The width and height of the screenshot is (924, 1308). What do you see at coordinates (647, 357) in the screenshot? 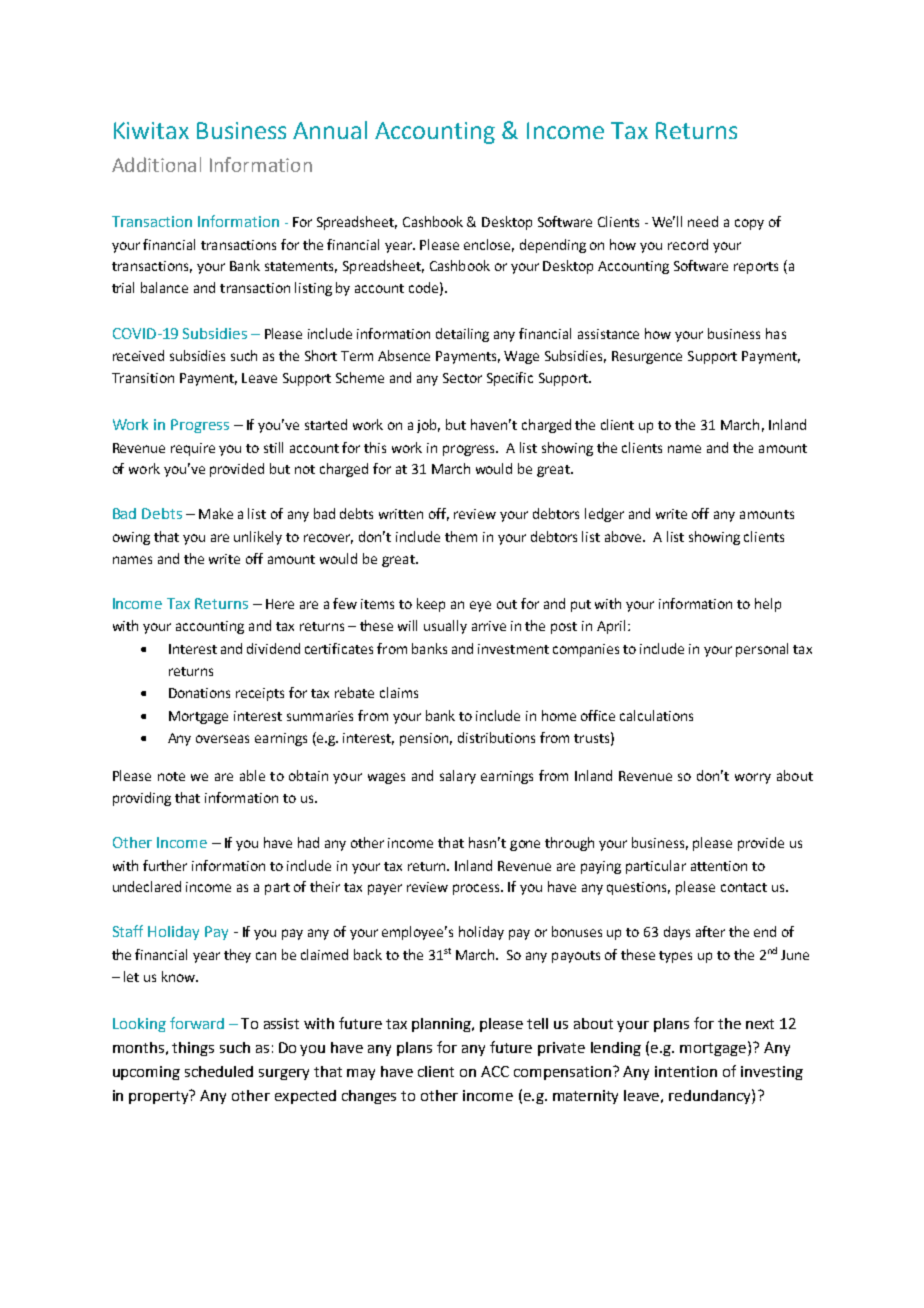
I see `Resurgence` at bounding box center [647, 357].
